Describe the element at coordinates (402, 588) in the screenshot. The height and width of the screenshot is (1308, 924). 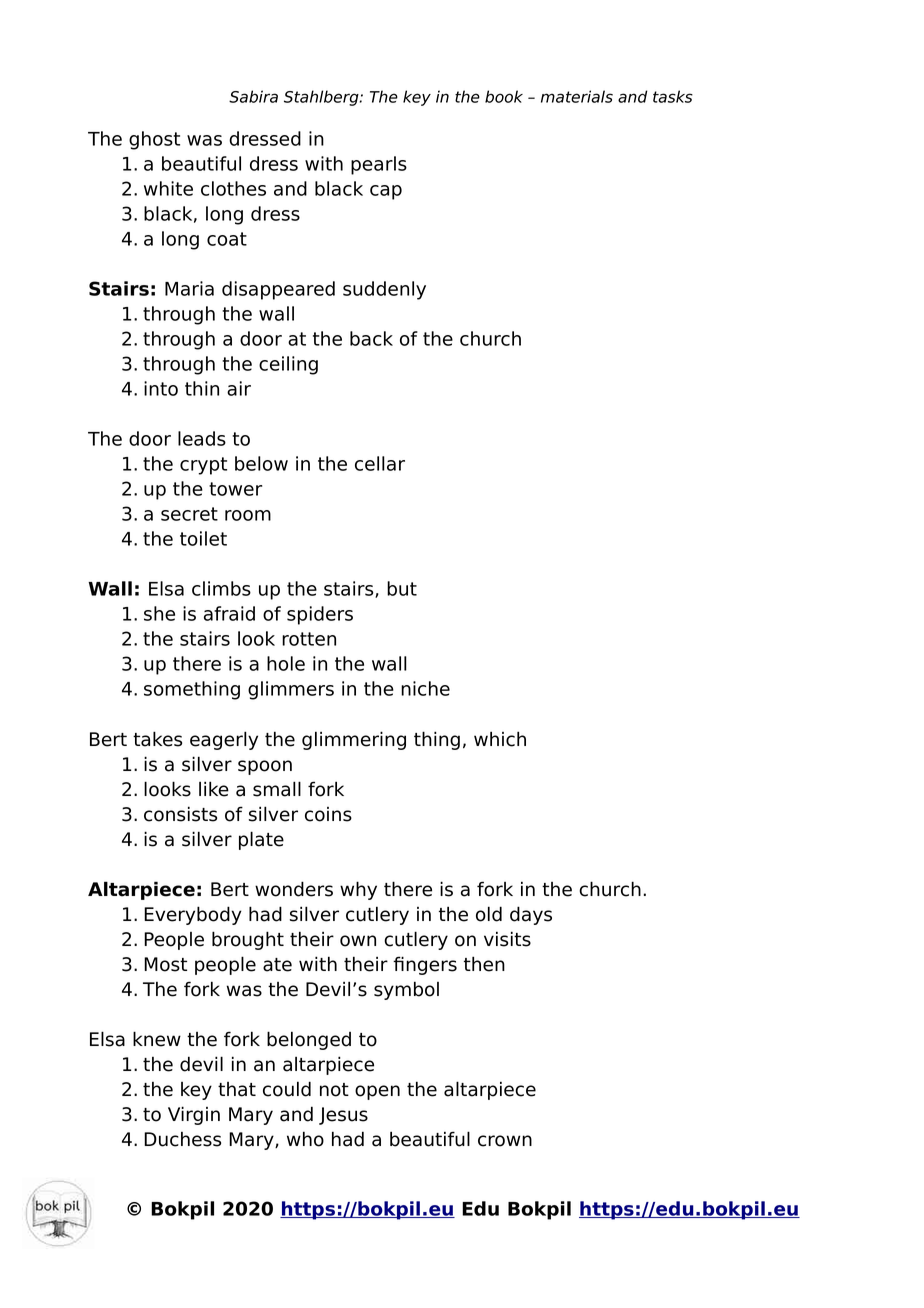
I see `but` at that location.
